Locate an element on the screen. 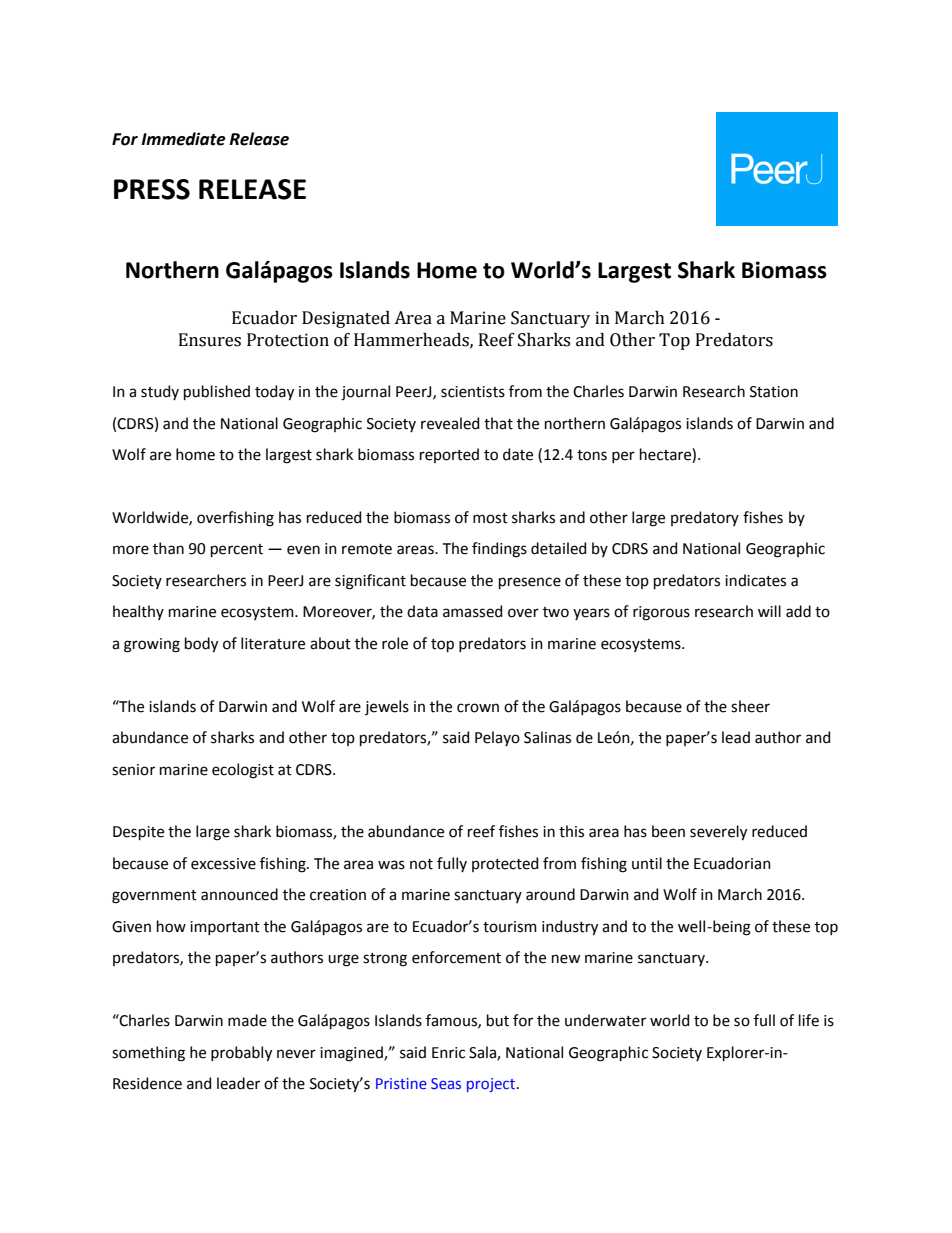  predatory is located at coordinates (705, 518).
